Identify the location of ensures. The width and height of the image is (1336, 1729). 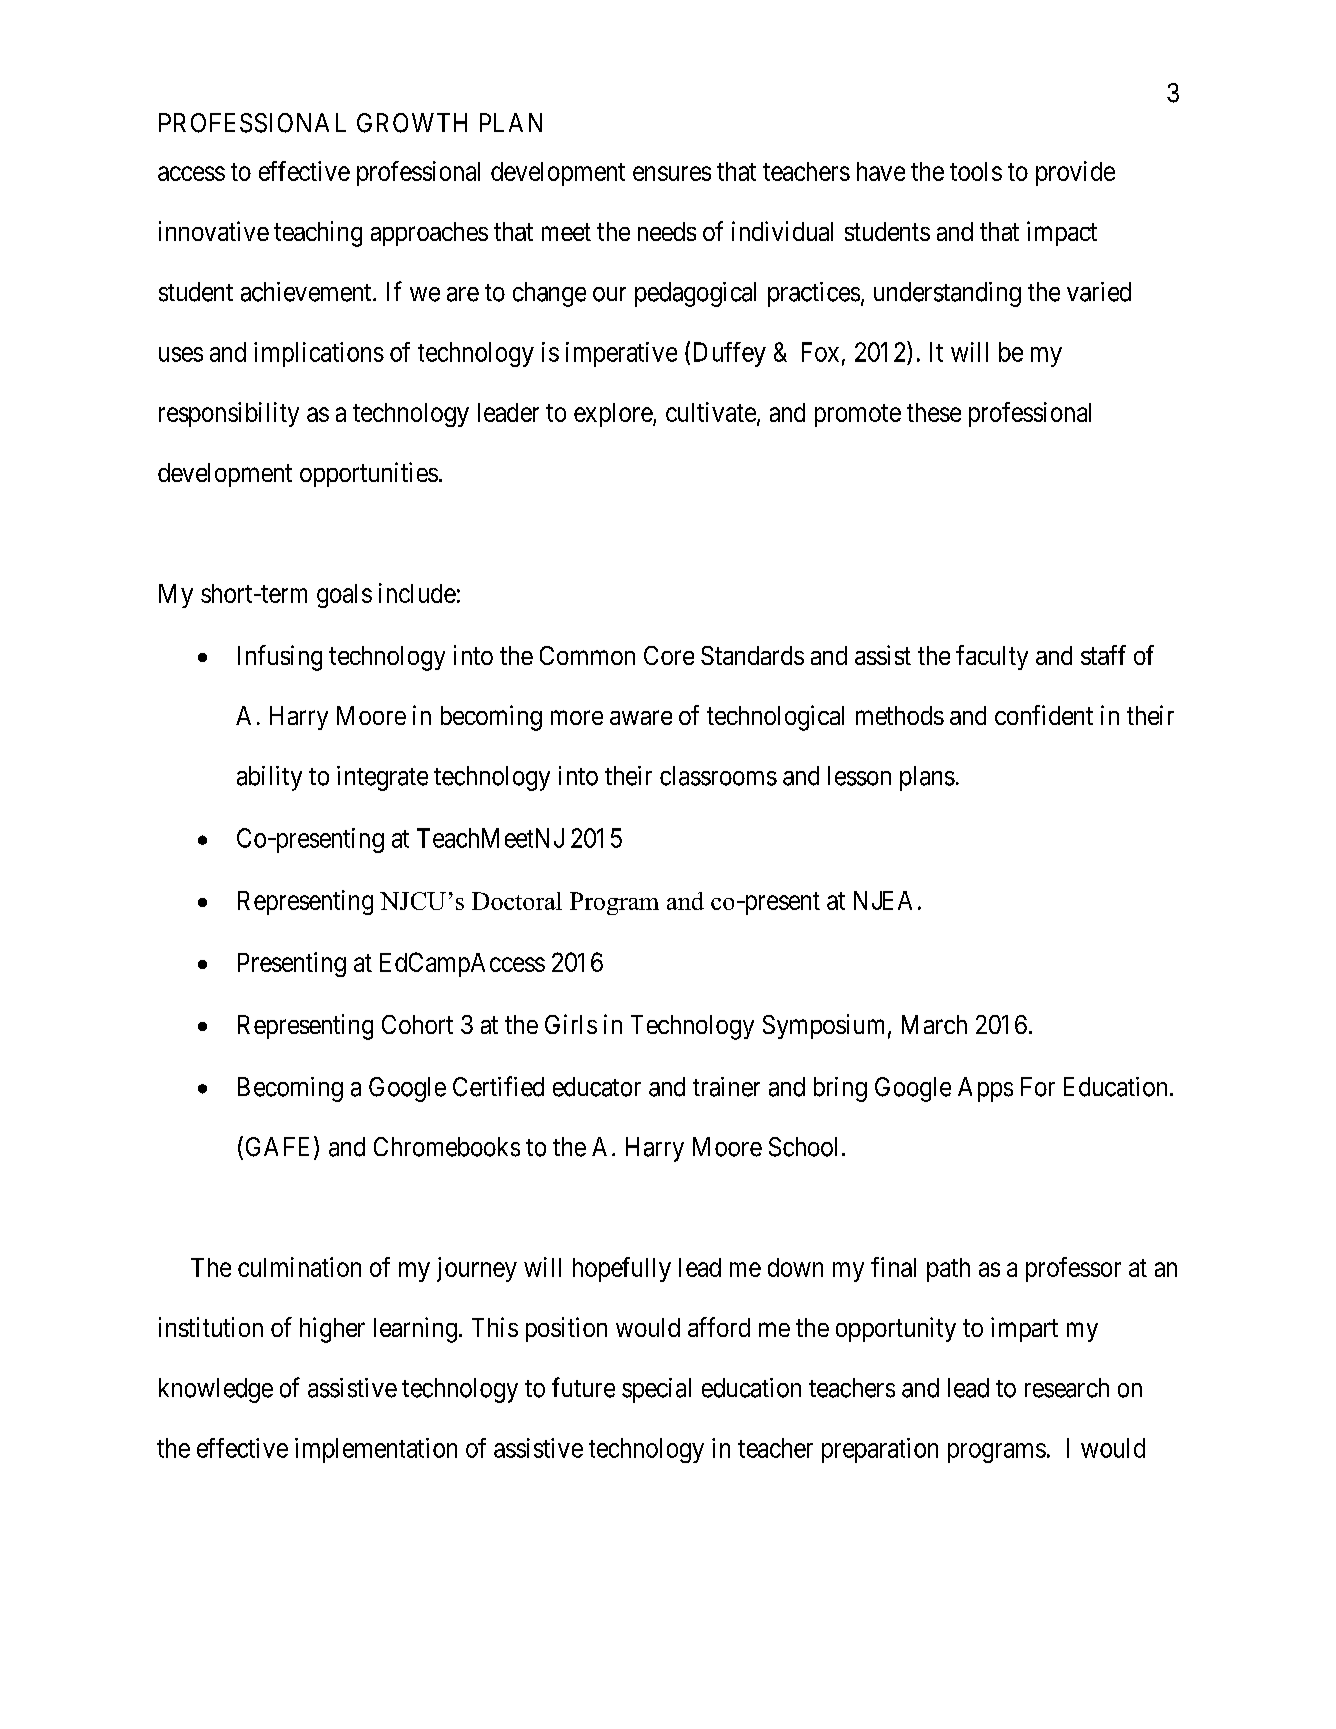
(672, 173).
